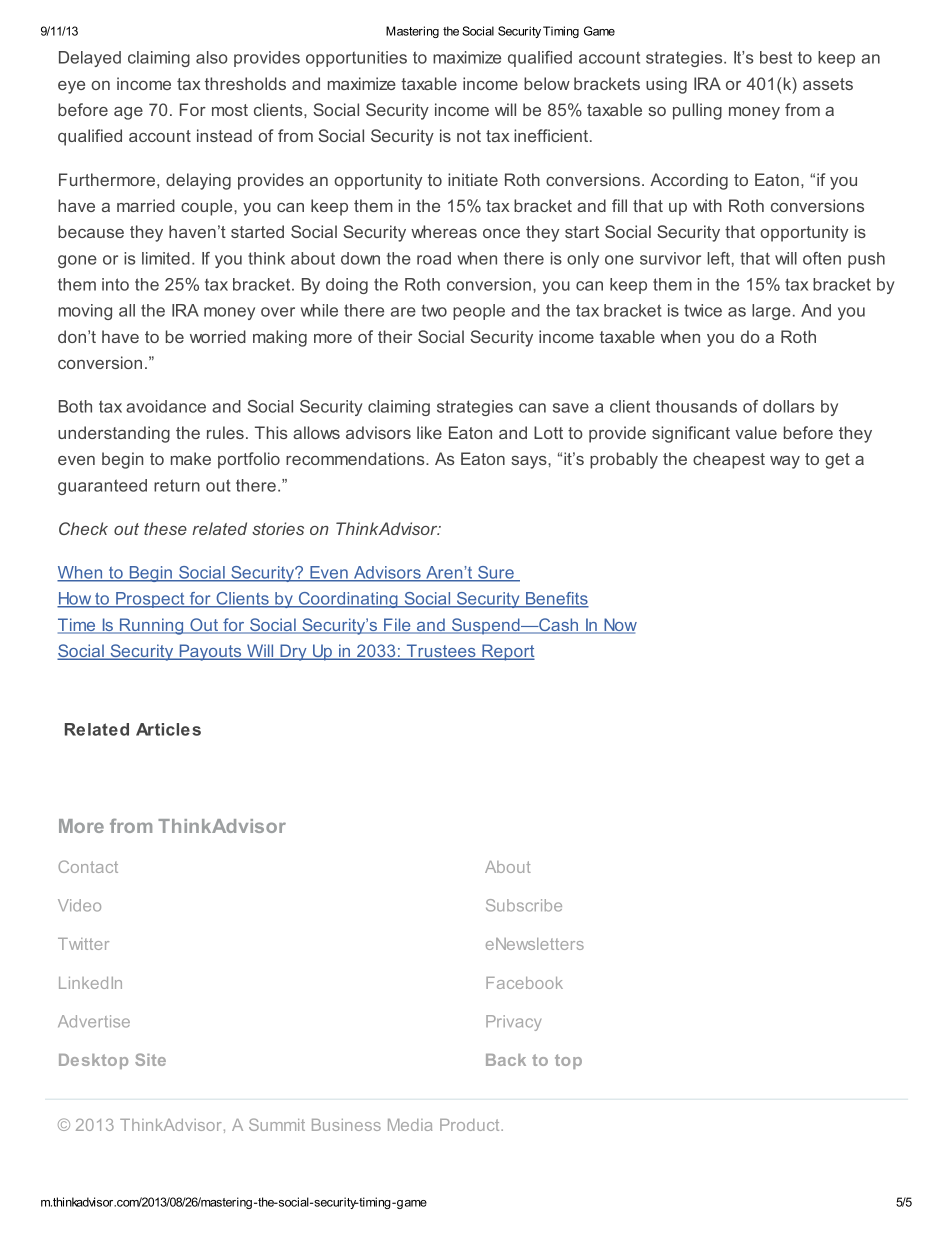 This screenshot has height=1233, width=952. What do you see at coordinates (128, 113) in the screenshot?
I see `age` at bounding box center [128, 113].
